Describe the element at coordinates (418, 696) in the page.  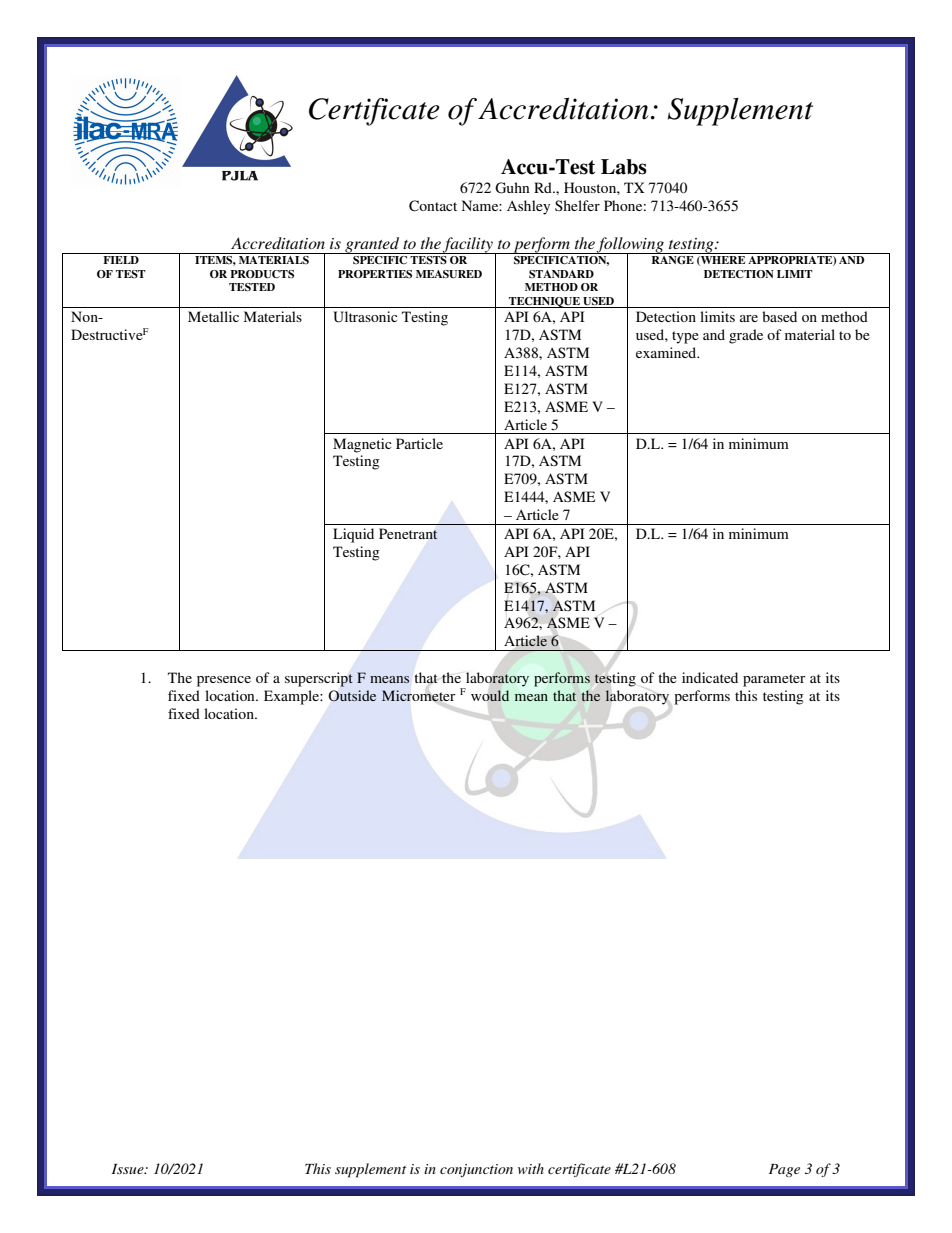
I see `Micrometer` at that location.
